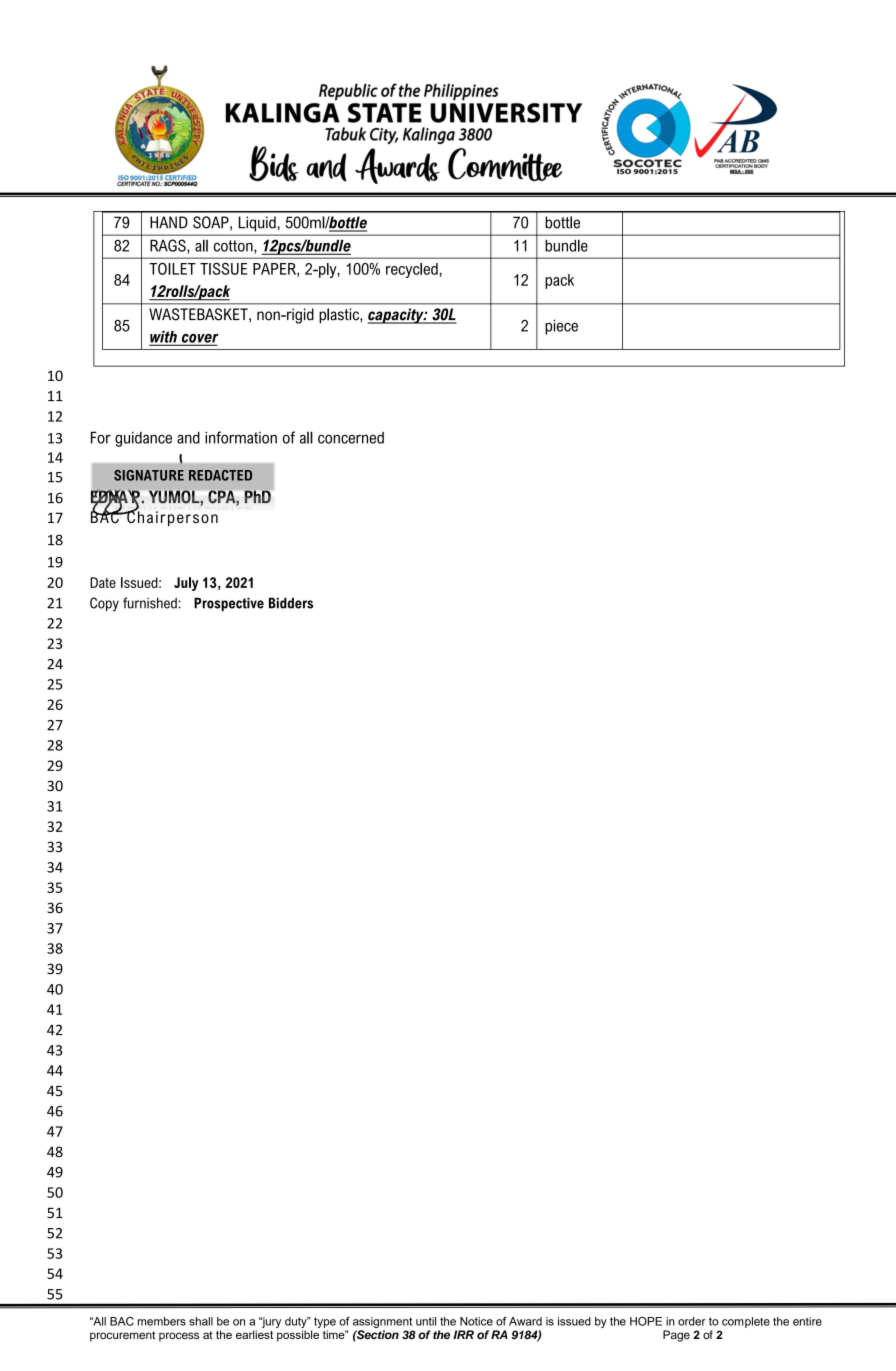  What do you see at coordinates (476, 1321) in the screenshot?
I see `Notice` at bounding box center [476, 1321].
